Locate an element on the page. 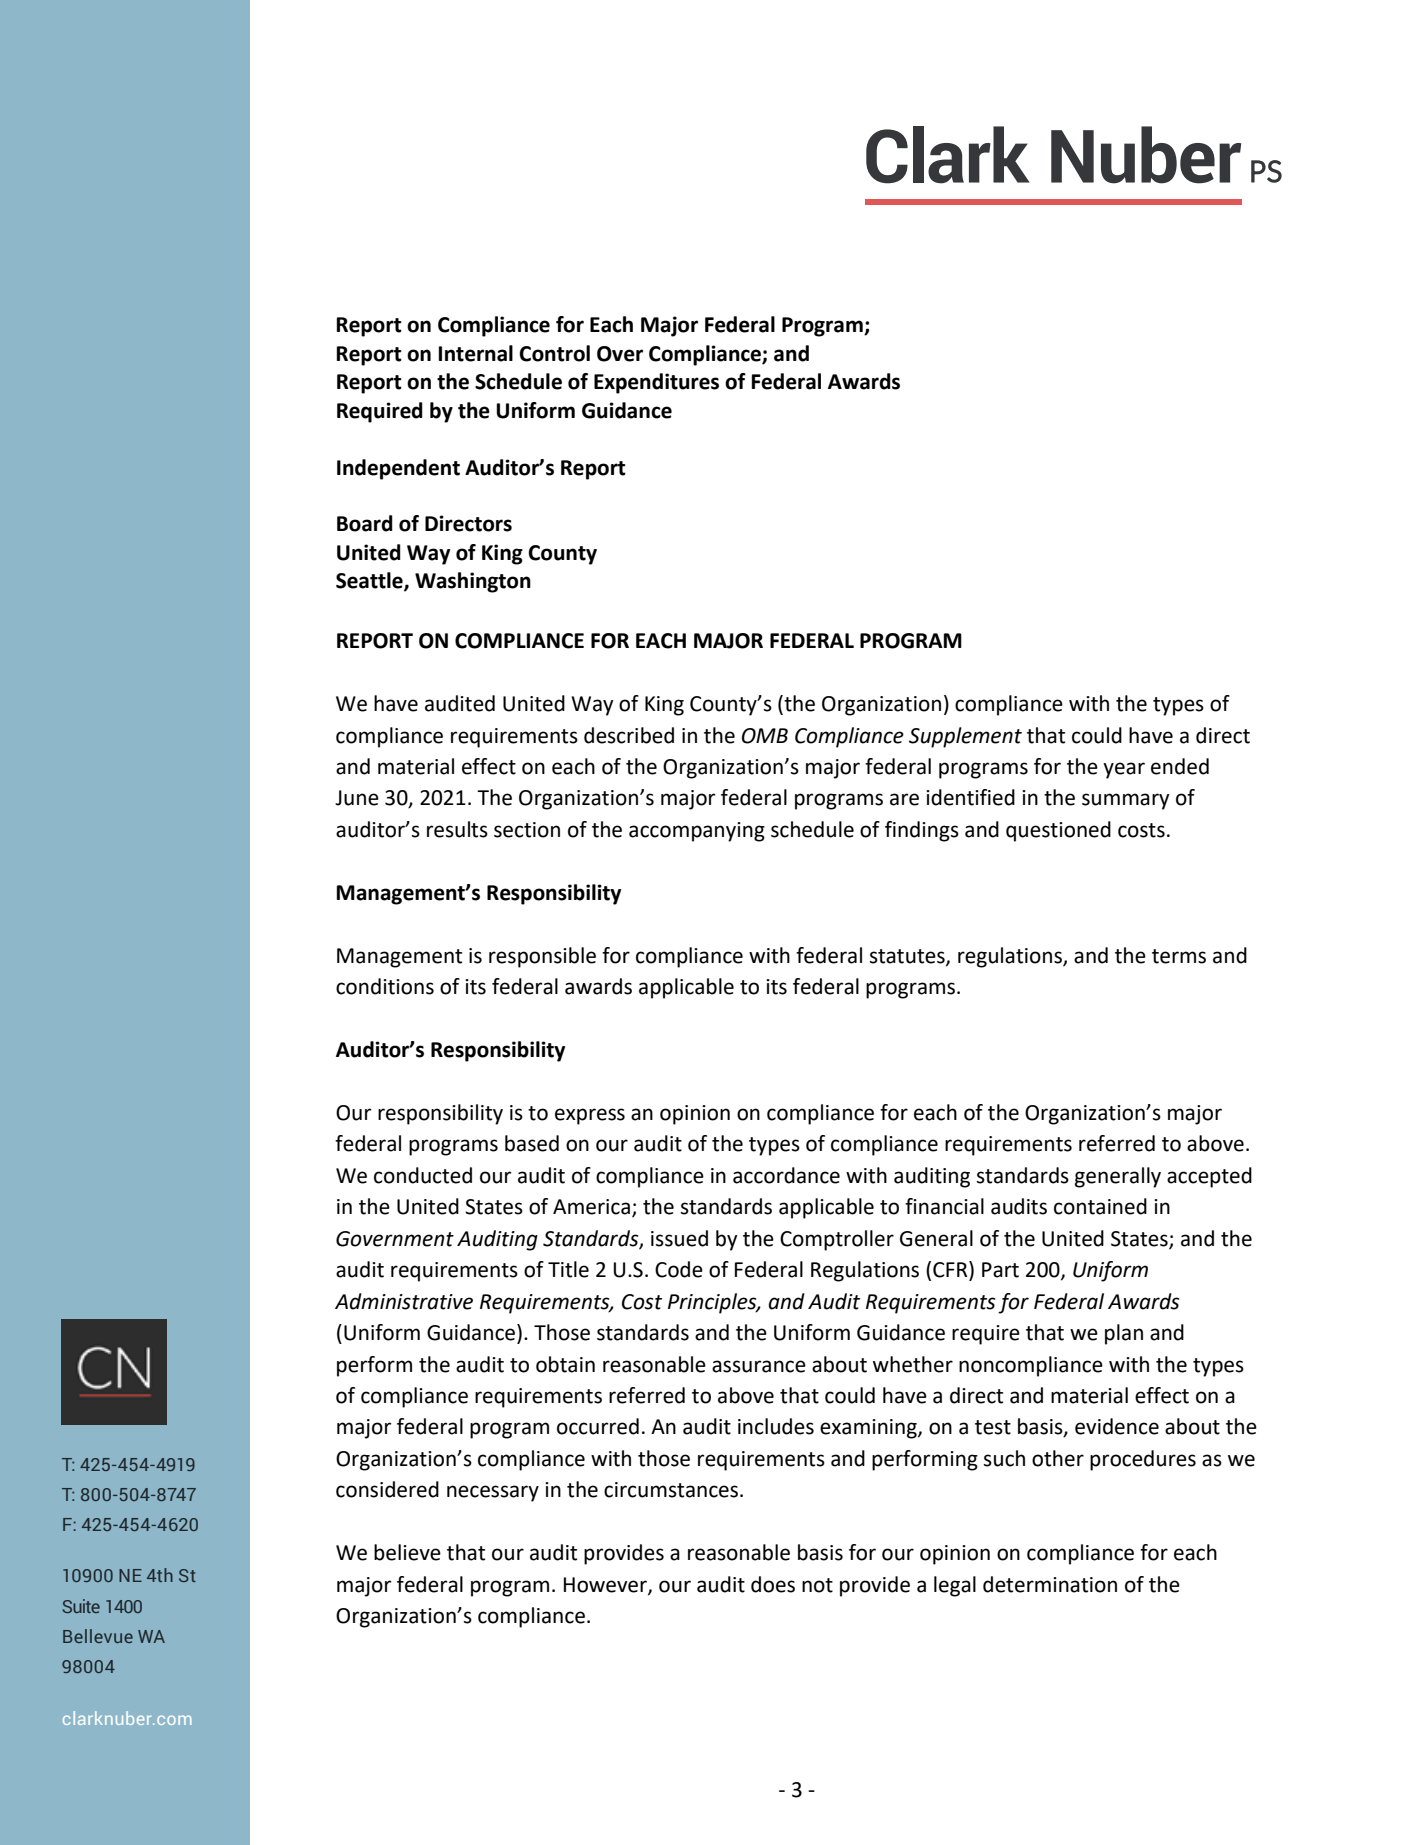  Expenditures is located at coordinates (656, 383).
